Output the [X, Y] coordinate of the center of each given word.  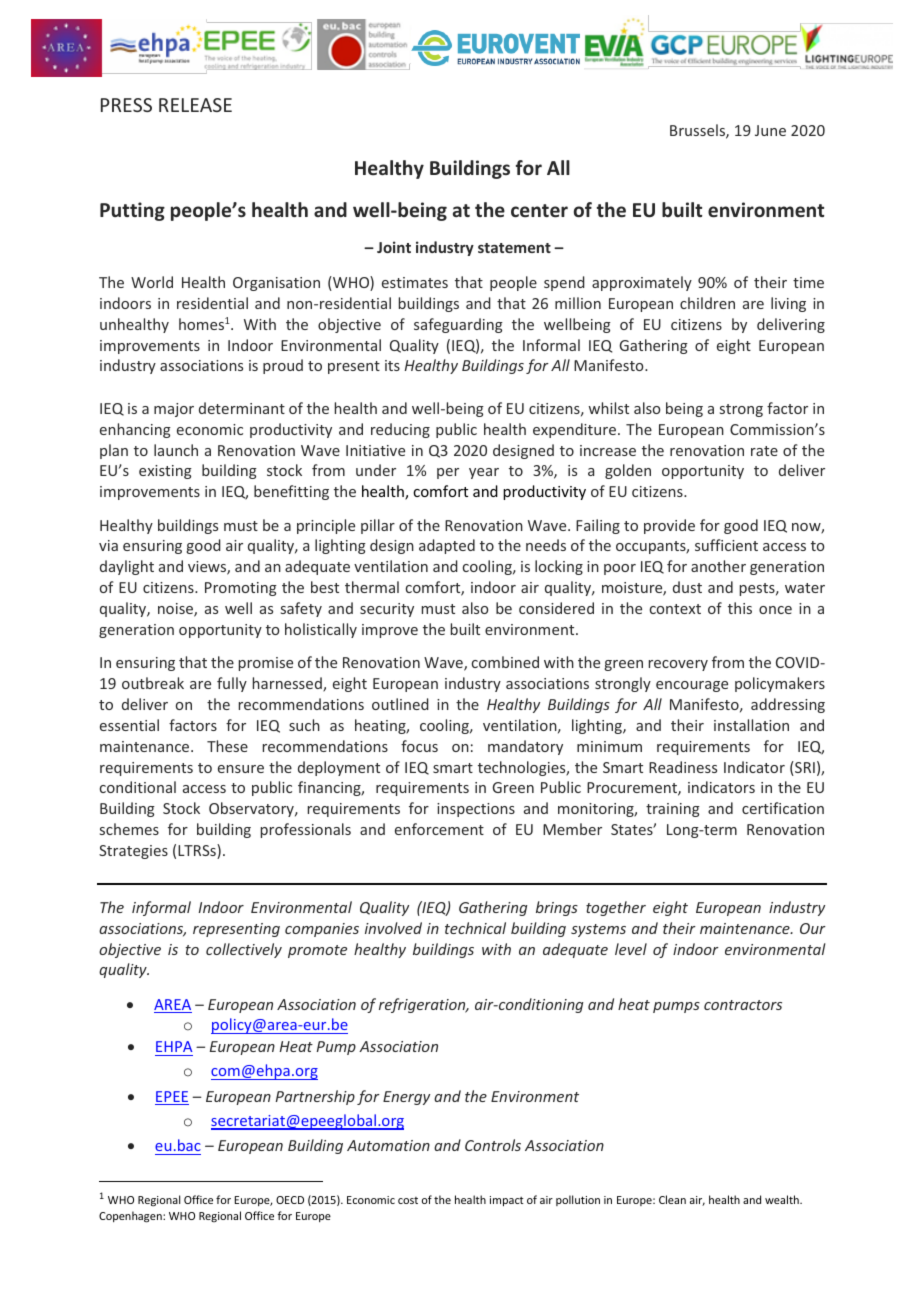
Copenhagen [131, 1217]
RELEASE [195, 105]
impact [507, 1201]
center [539, 211]
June [770, 130]
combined [505, 662]
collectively [244, 950]
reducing [400, 430]
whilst [608, 408]
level [631, 949]
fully [232, 684]
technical [475, 928]
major [174, 410]
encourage [692, 686]
